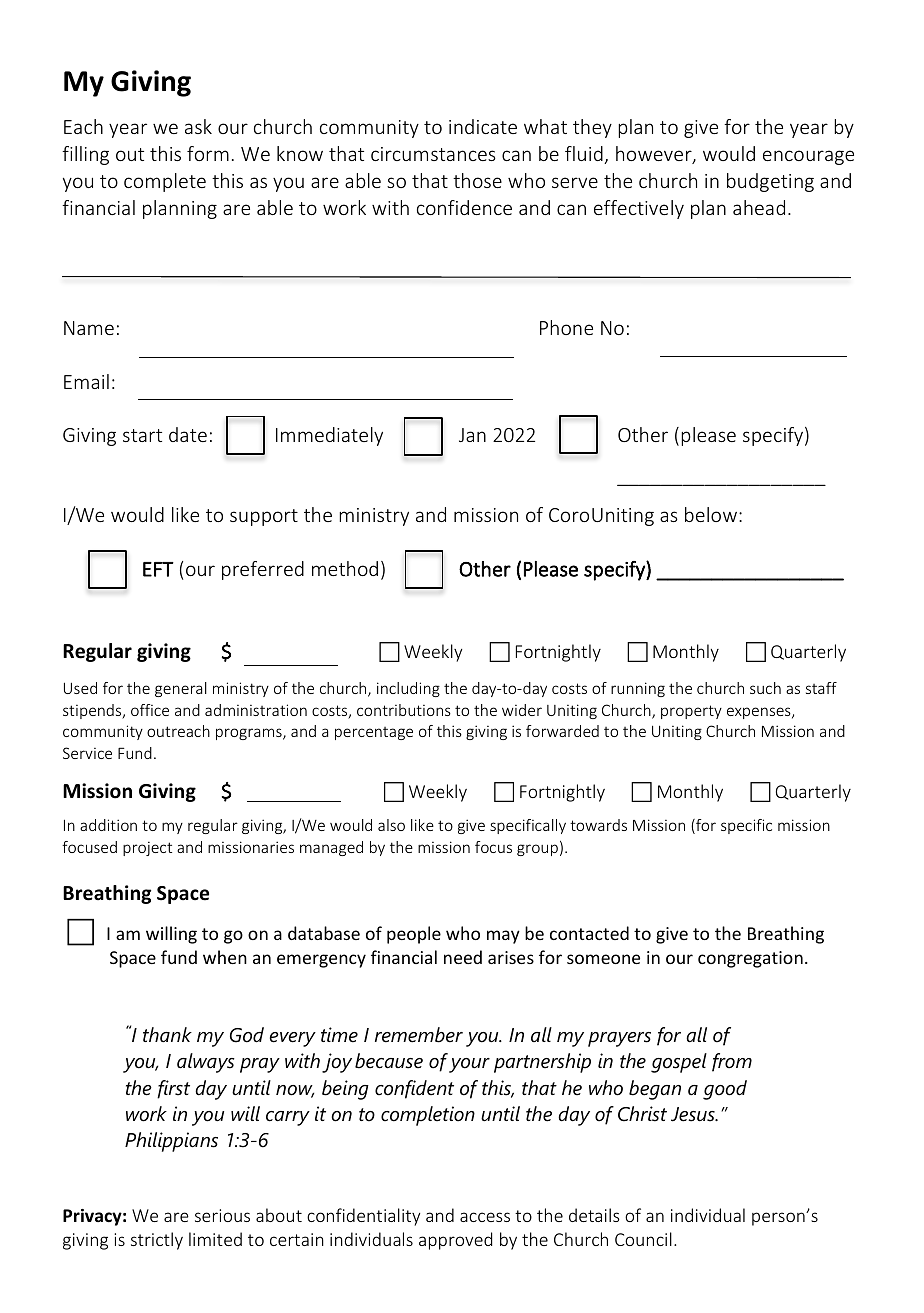 The width and height of the page is (924, 1313). Describe the element at coordinates (147, 848) in the page. I see `project` at that location.
